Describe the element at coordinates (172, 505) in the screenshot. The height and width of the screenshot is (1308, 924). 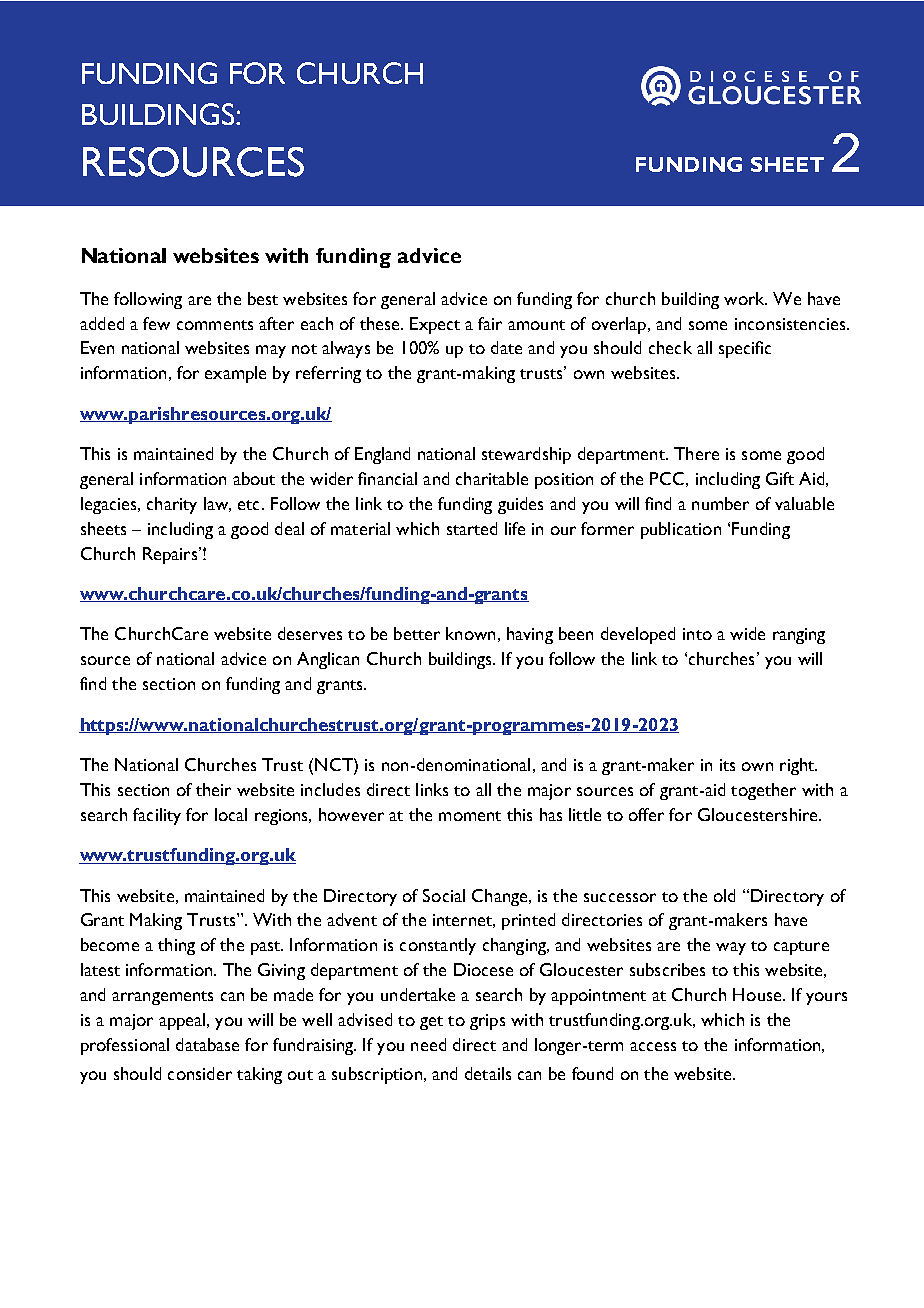
I see `charity` at that location.
